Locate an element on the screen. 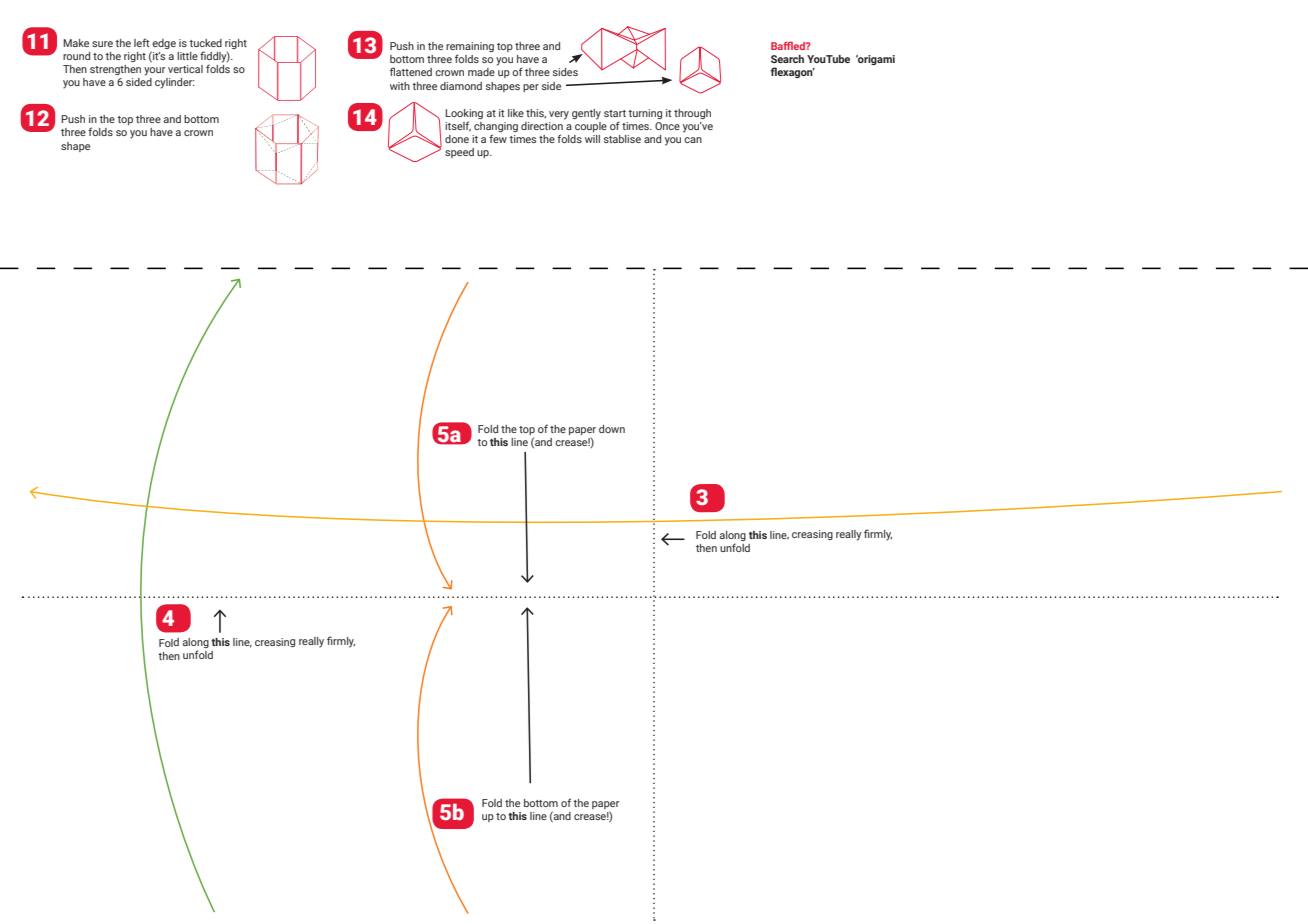 Image resolution: width=1308 pixels, height=924 pixels. speed is located at coordinates (459, 153).
